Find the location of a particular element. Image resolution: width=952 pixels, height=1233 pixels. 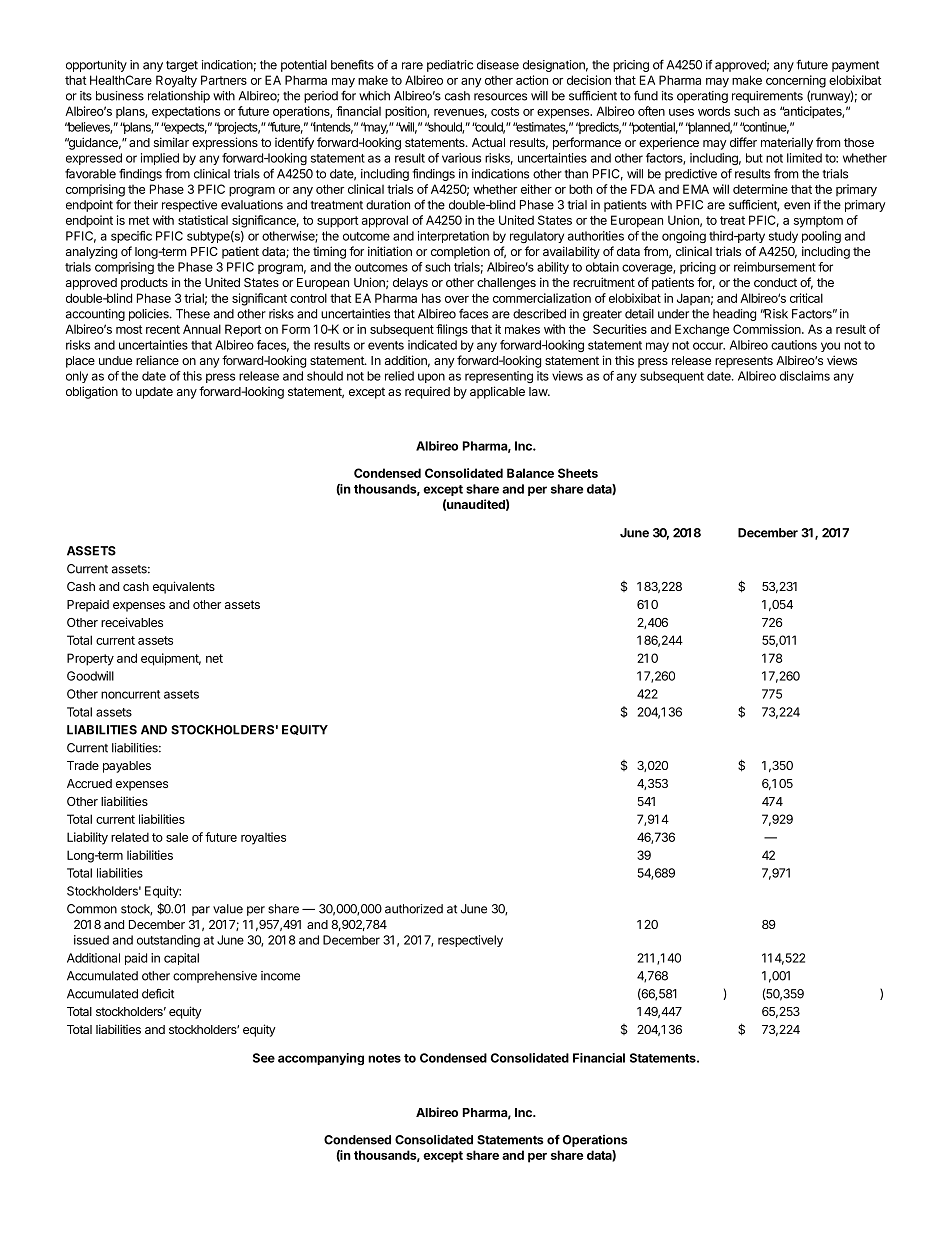

recent is located at coordinates (163, 329).
